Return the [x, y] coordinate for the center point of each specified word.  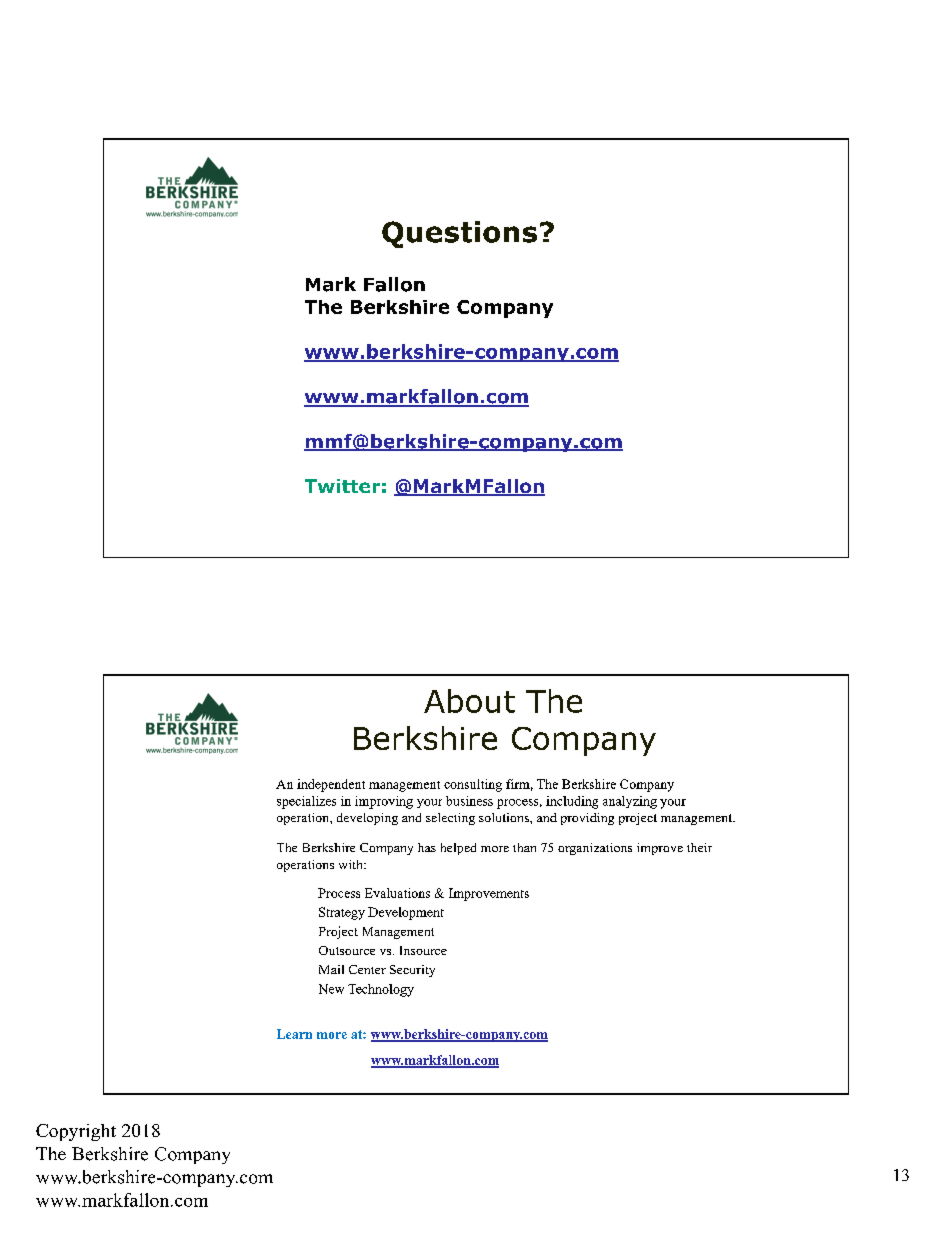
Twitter [342, 486]
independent [331, 785]
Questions [459, 234]
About [469, 701]
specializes [306, 802]
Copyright [76, 1132]
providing [587, 819]
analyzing [630, 802]
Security [412, 971]
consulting [473, 785]
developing [367, 819]
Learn [294, 1034]
